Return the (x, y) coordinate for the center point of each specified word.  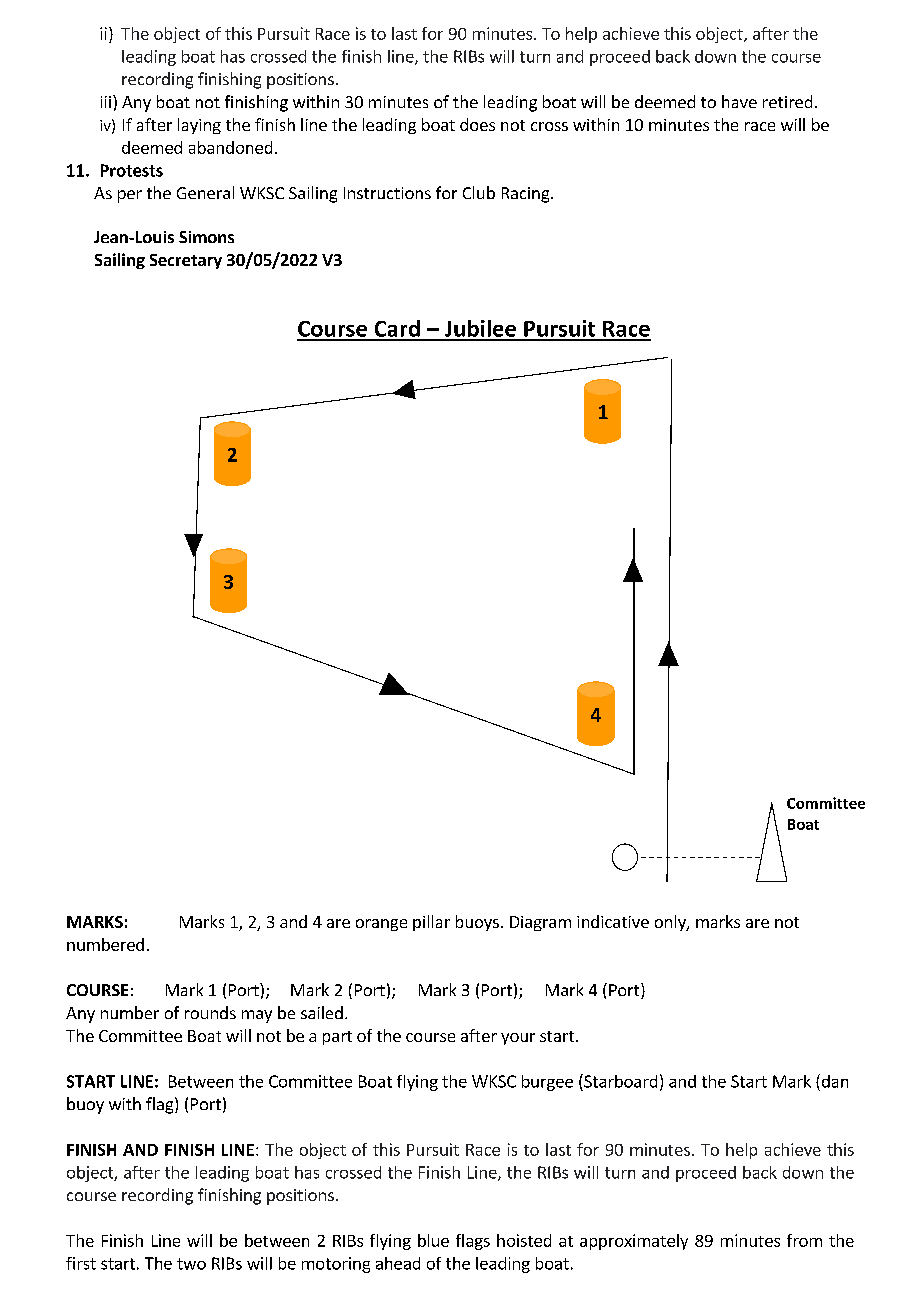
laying (199, 126)
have (739, 101)
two (191, 1264)
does (477, 124)
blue (433, 1240)
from (804, 1240)
